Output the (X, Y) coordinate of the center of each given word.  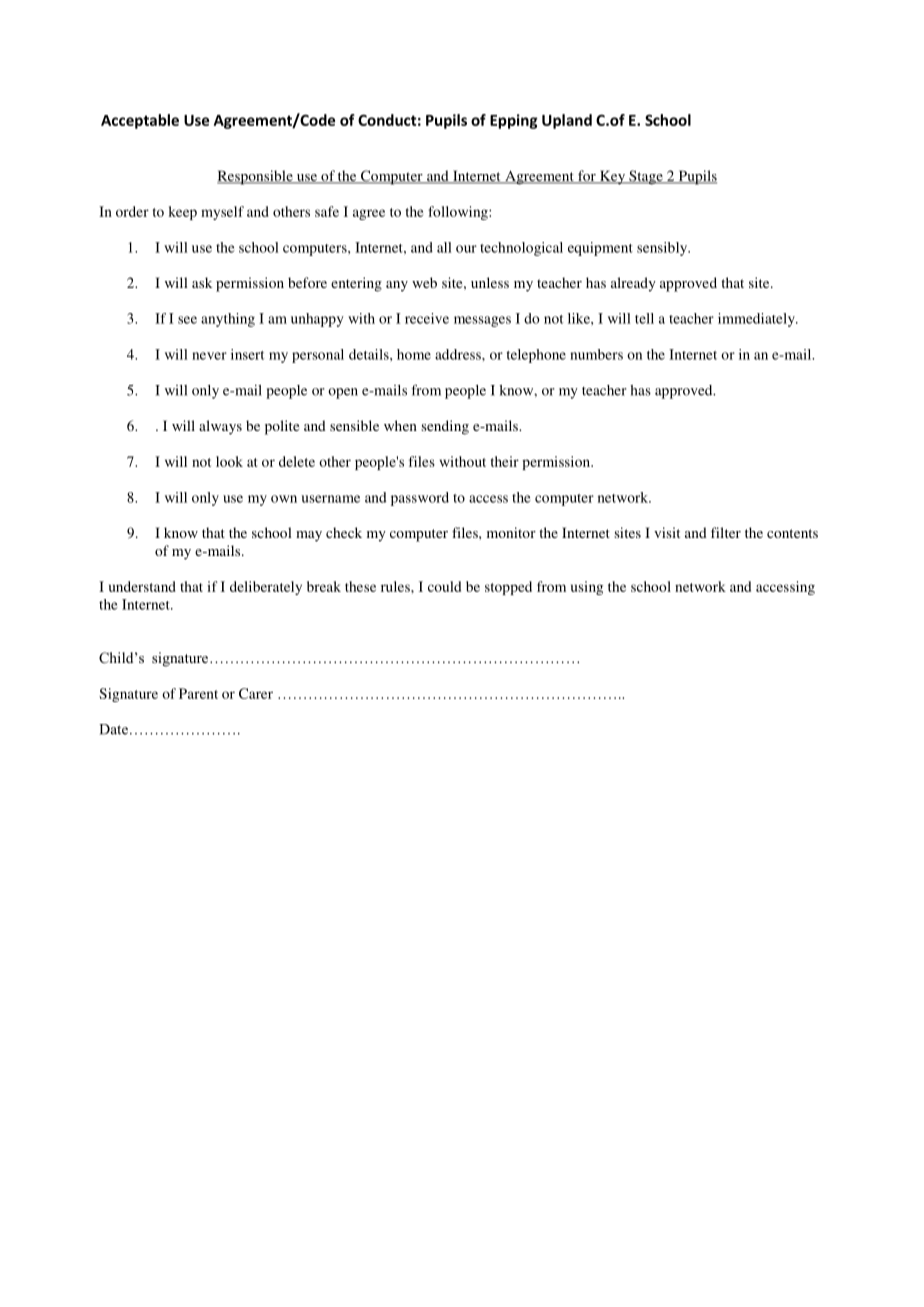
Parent (198, 693)
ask (202, 282)
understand (142, 586)
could (444, 586)
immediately (757, 320)
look (229, 461)
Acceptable (140, 121)
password (420, 499)
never (209, 356)
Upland (567, 121)
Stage (646, 177)
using (587, 588)
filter (726, 532)
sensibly (663, 249)
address (459, 354)
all (444, 247)
